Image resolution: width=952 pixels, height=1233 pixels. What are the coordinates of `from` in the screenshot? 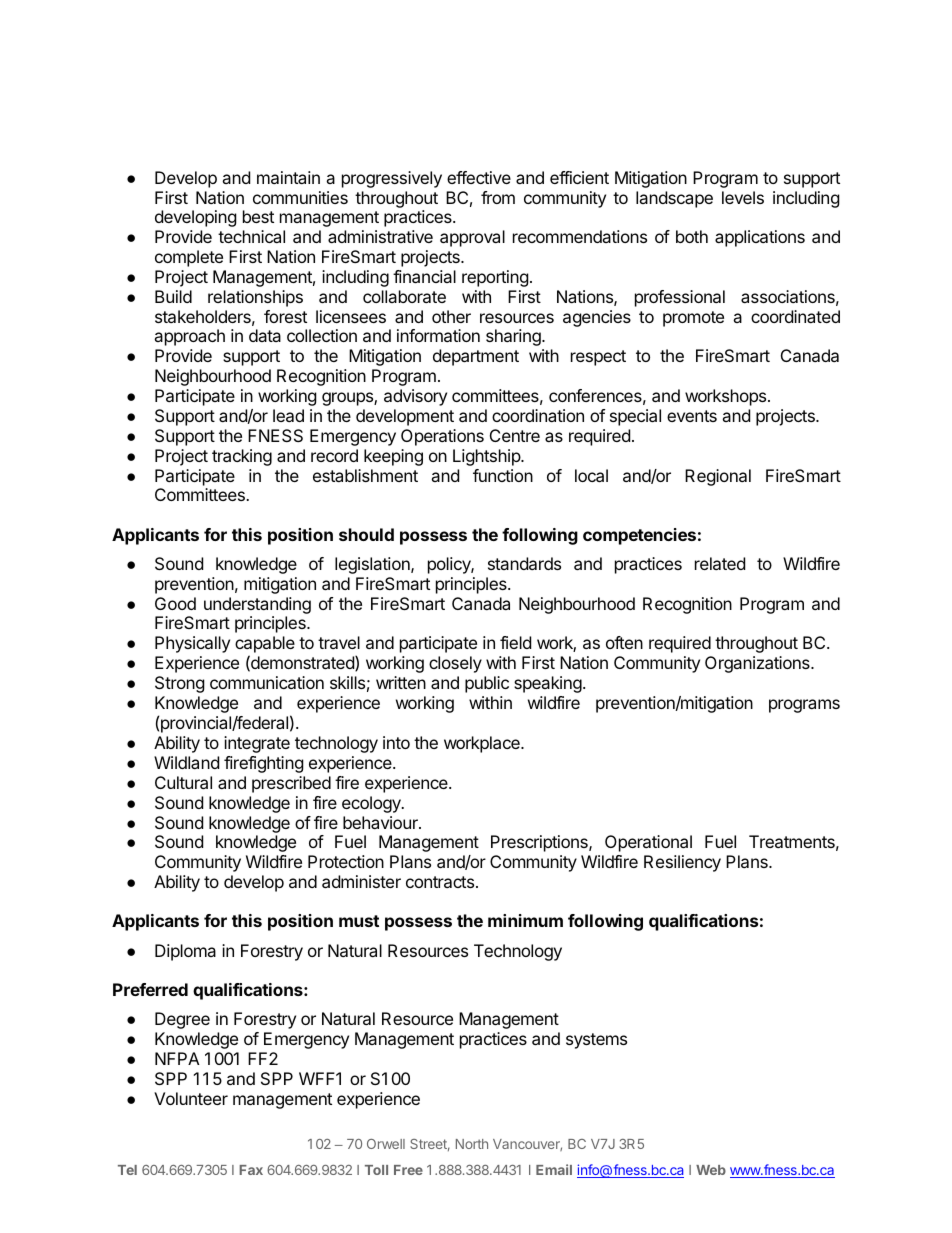 It's located at (498, 197).
